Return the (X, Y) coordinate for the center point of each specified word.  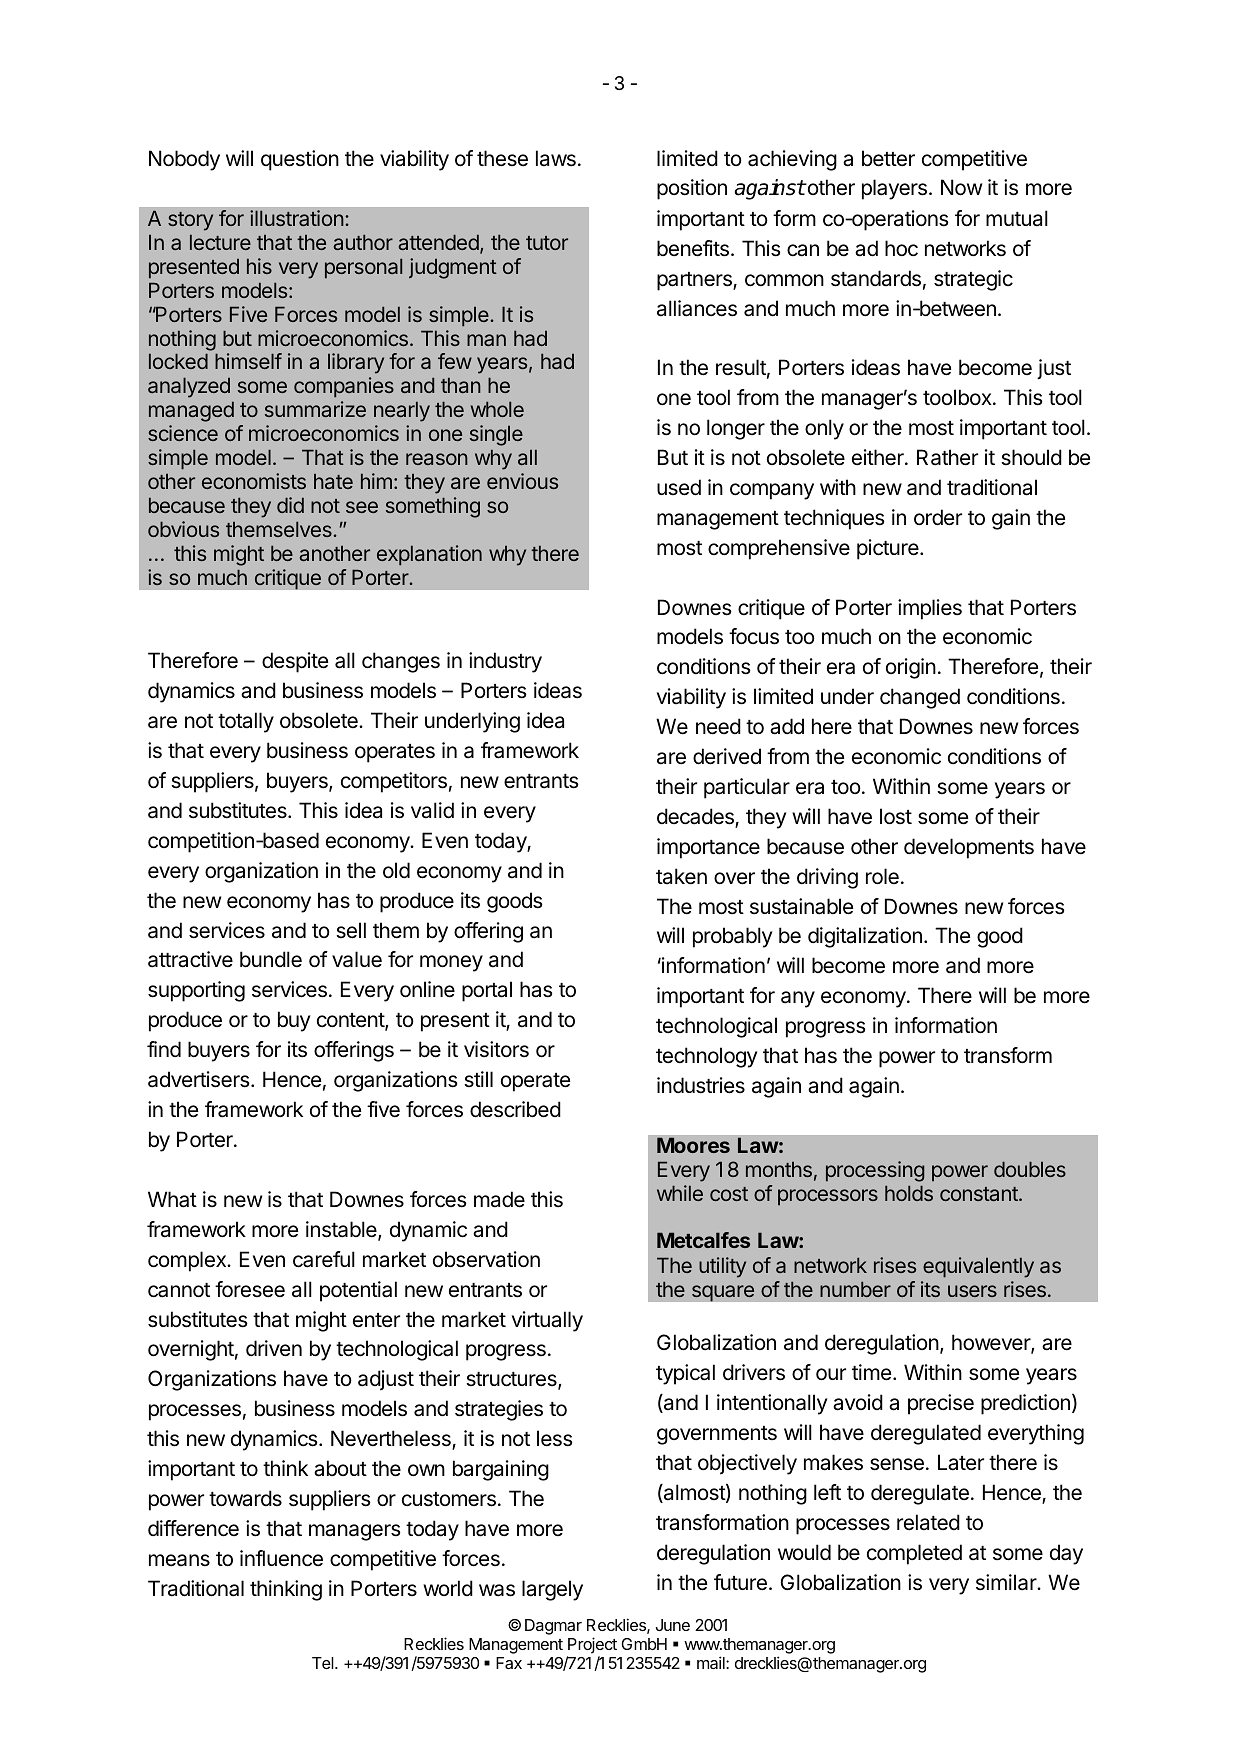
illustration (297, 218)
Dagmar (553, 1627)
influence (281, 1558)
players (894, 189)
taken (681, 876)
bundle (271, 959)
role (882, 876)
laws (556, 158)
